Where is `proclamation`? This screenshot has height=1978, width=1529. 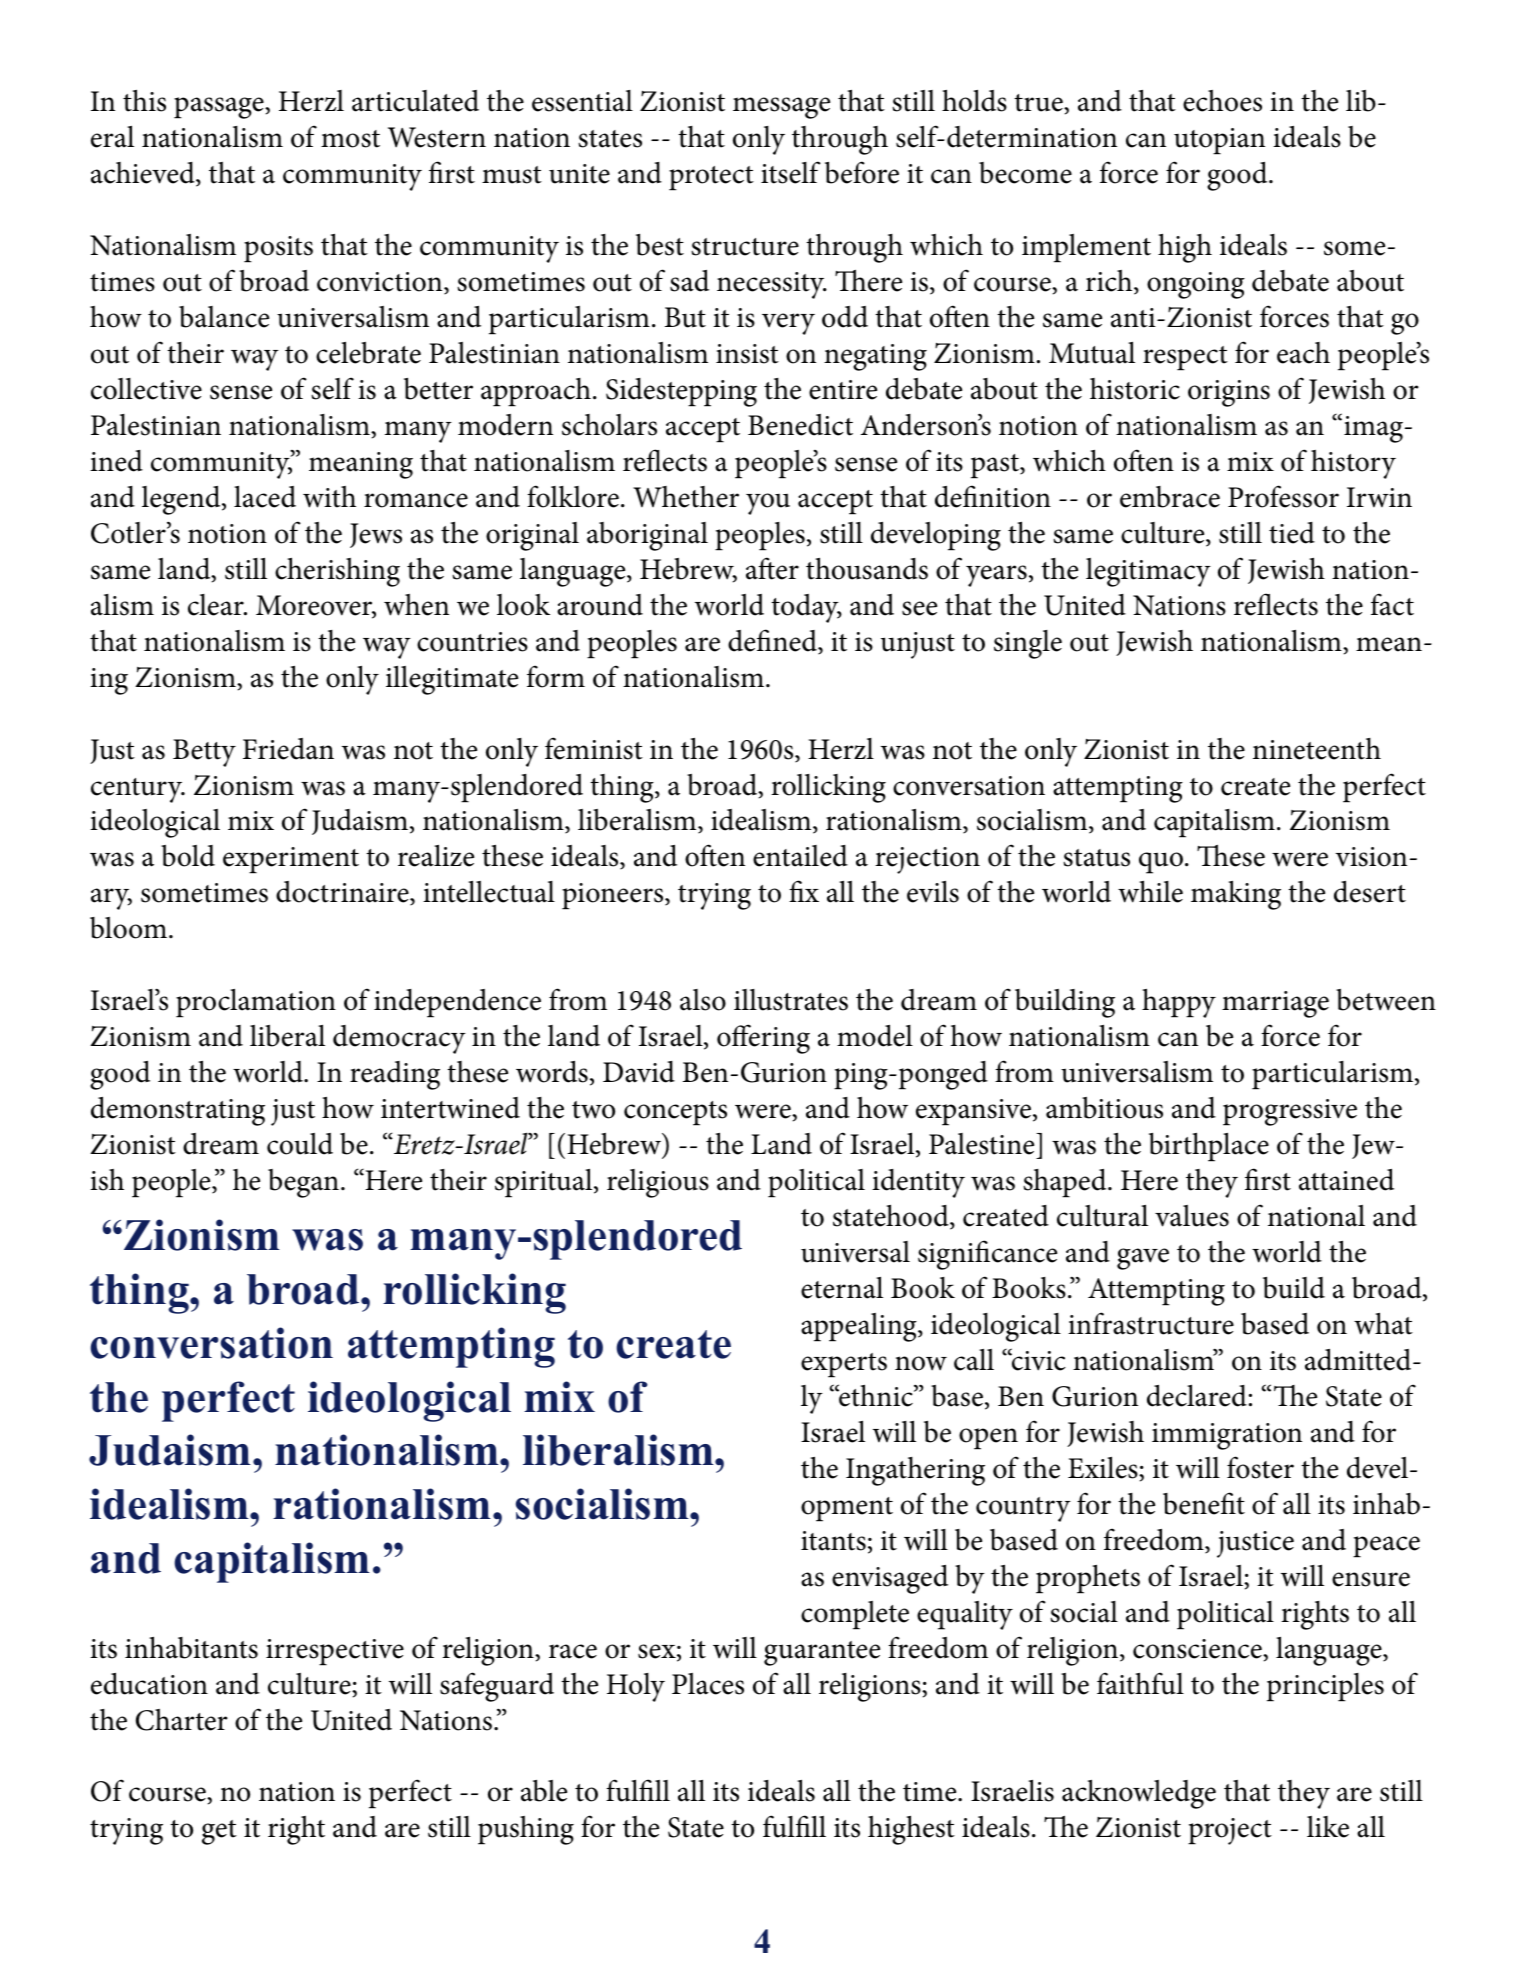 proclamation is located at coordinates (256, 1003).
